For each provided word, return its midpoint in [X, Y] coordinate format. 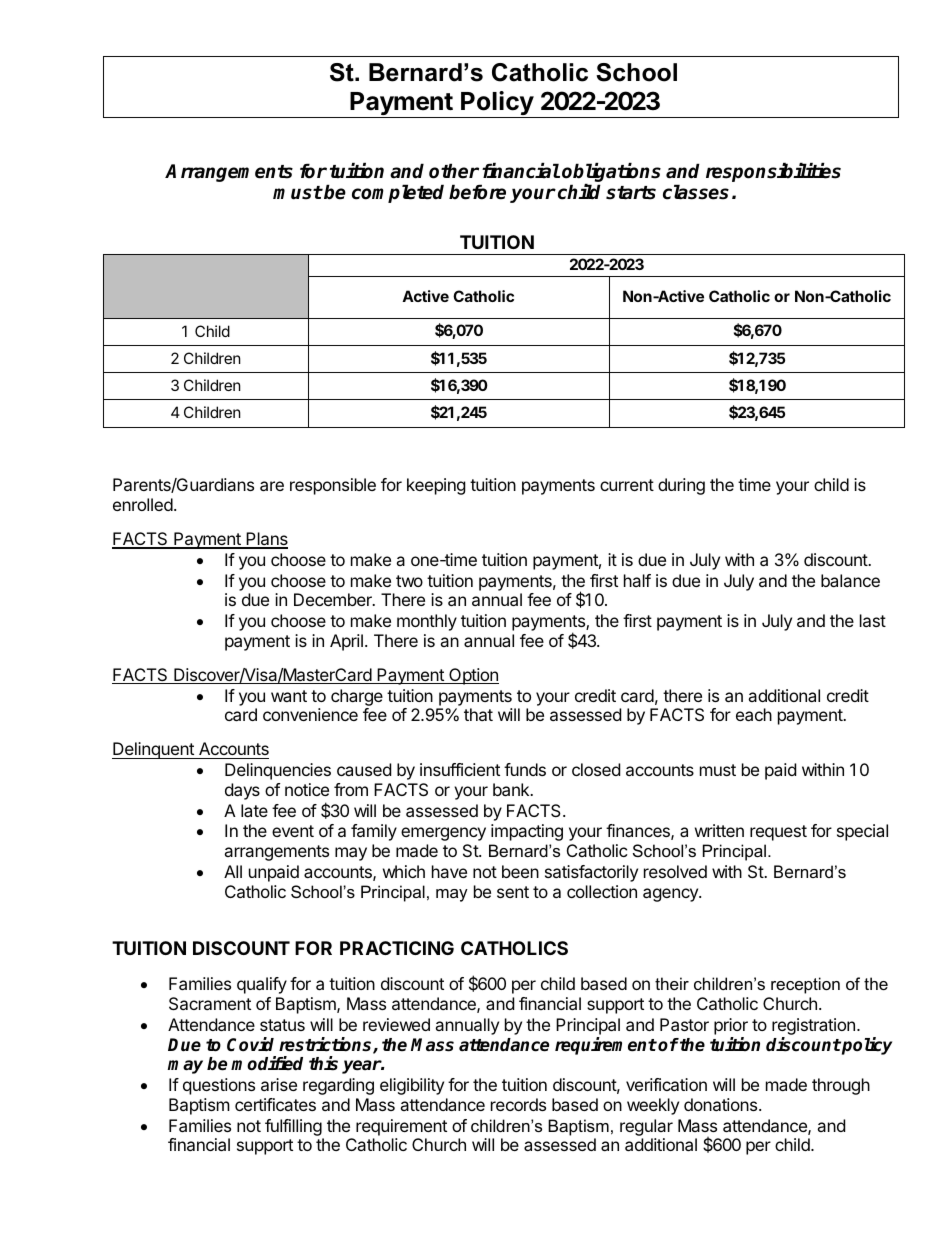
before [477, 192]
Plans [266, 540]
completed [398, 193]
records [518, 1104]
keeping [436, 486]
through [841, 1086]
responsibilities [773, 172]
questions [219, 1086]
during [681, 486]
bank [512, 789]
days [242, 791]
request [778, 833]
